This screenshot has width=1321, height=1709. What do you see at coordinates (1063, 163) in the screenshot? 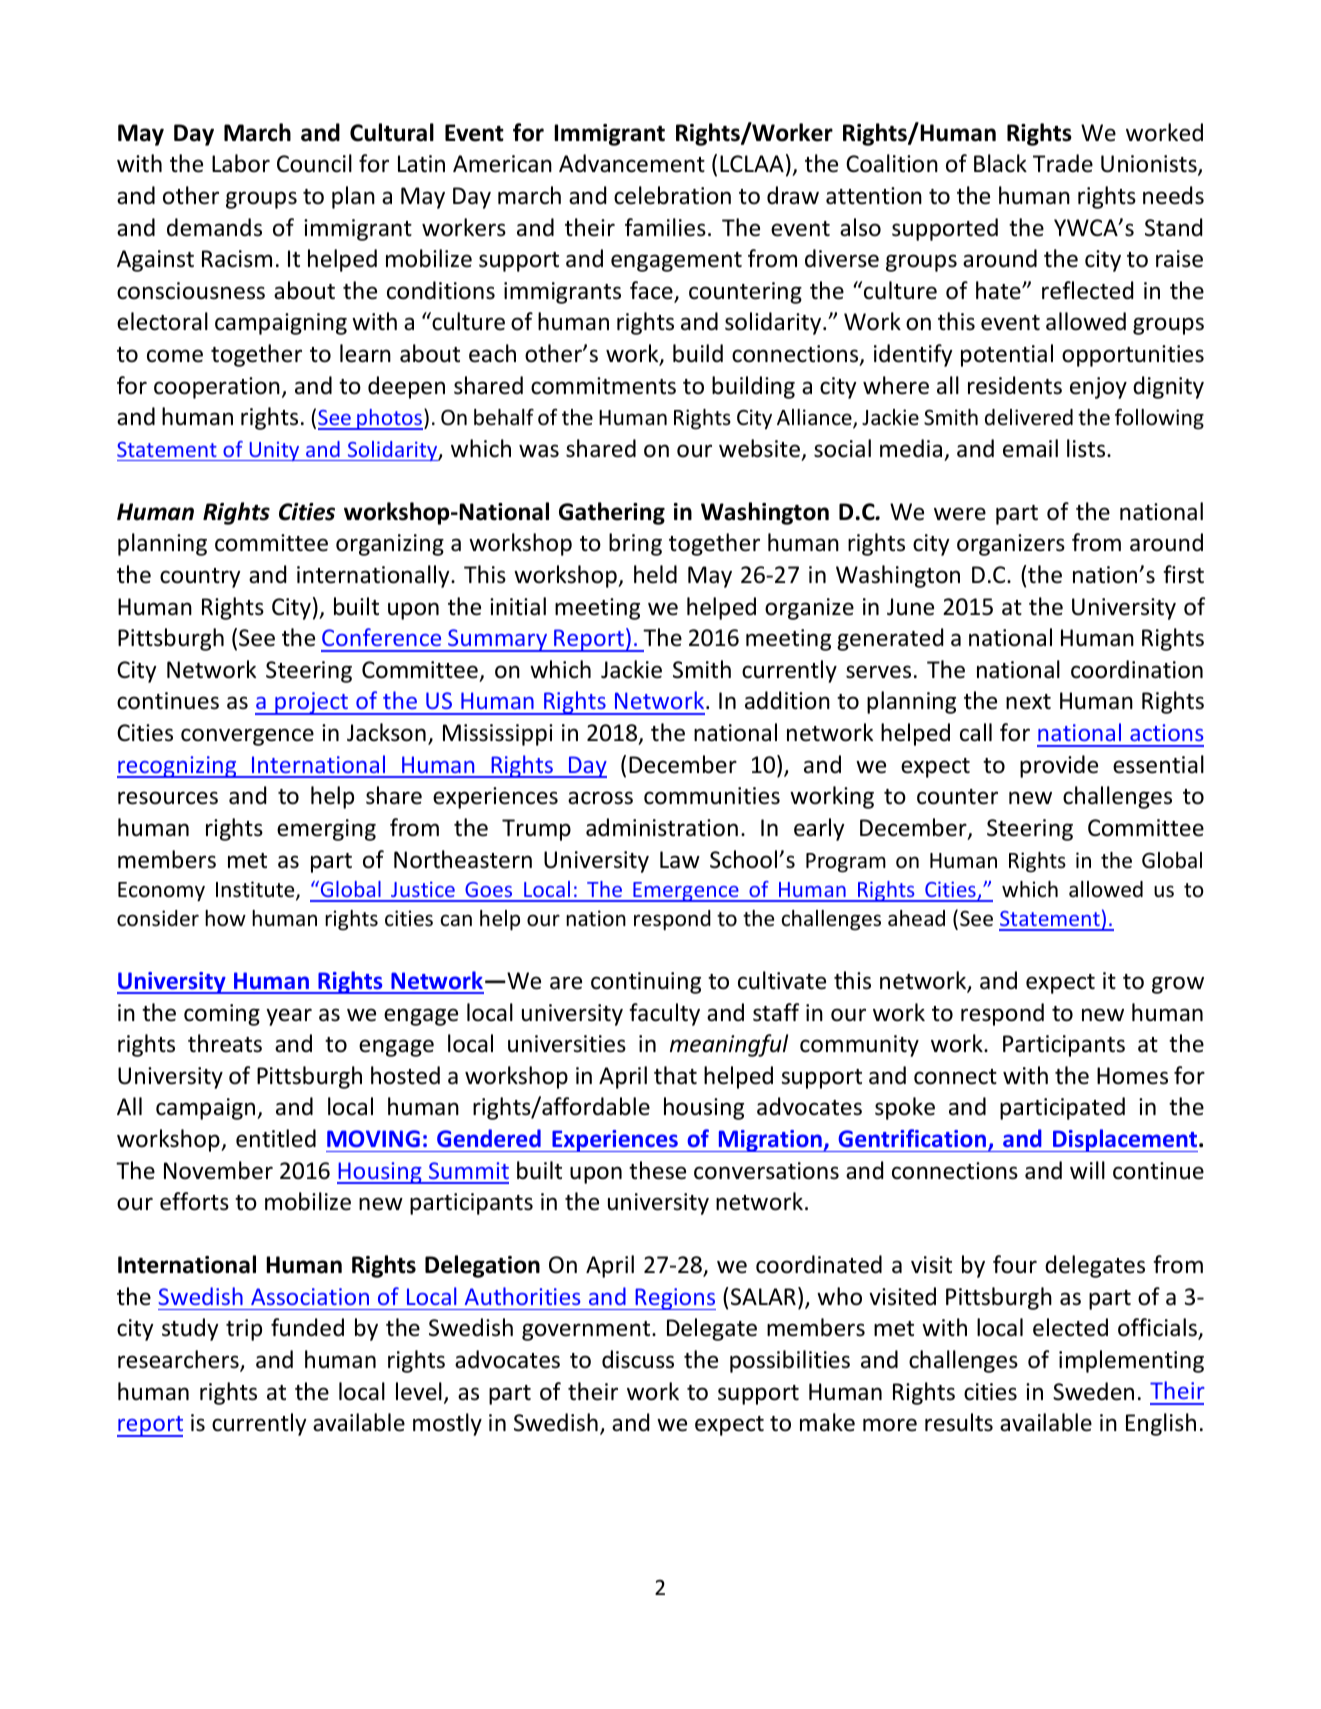
I see `Trade` at bounding box center [1063, 163].
